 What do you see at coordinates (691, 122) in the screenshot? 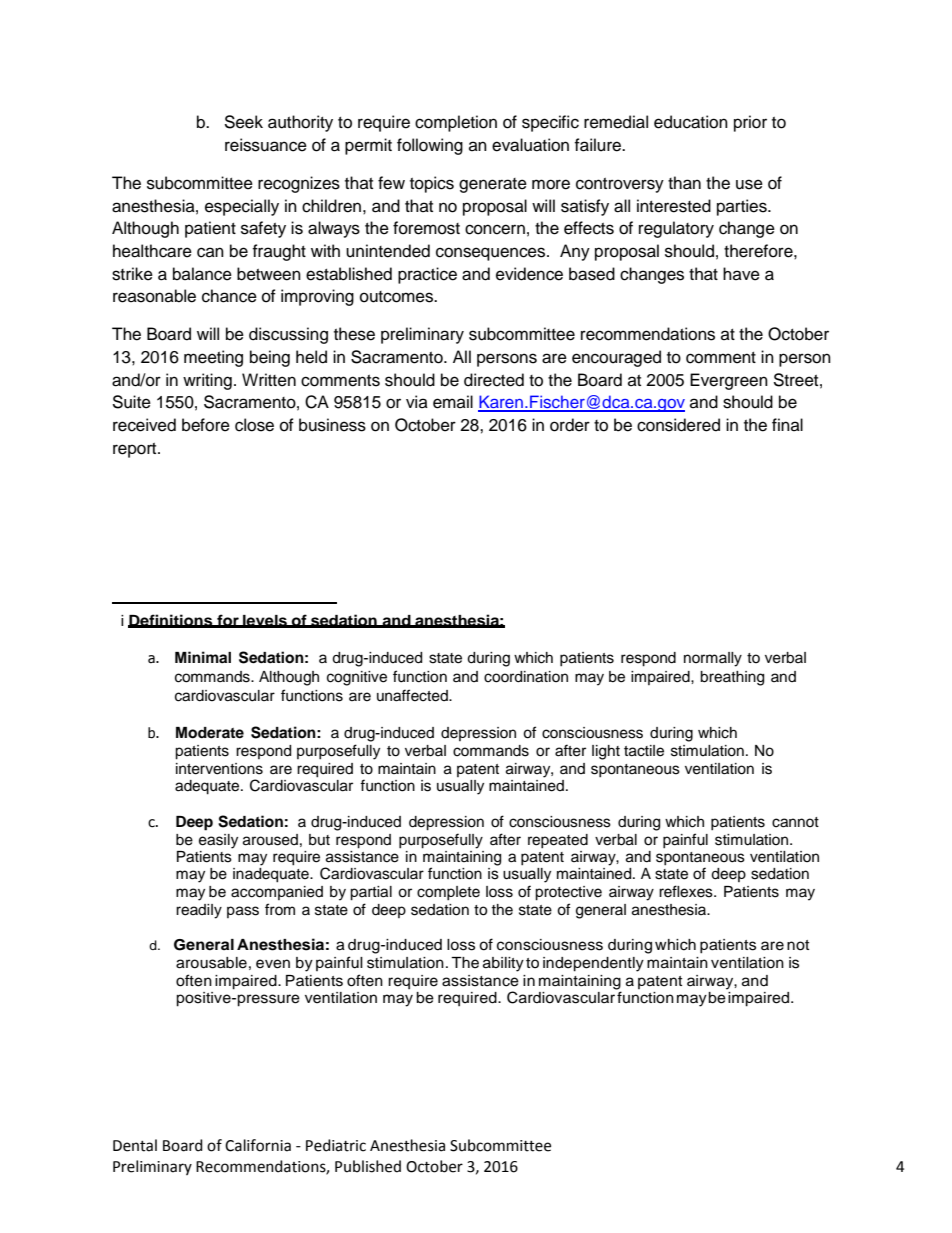
I see `education` at bounding box center [691, 122].
